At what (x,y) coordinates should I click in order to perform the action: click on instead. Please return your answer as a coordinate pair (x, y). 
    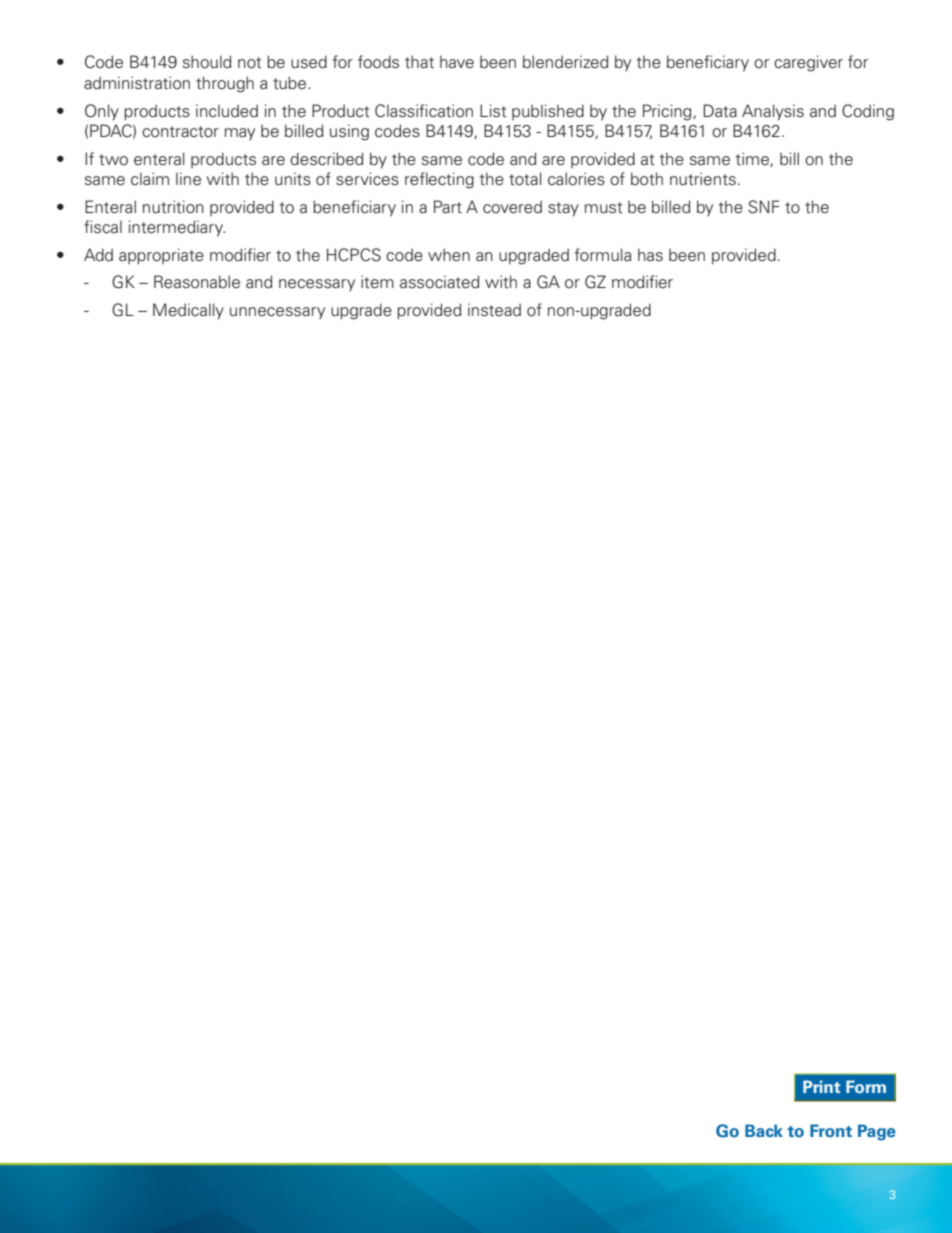
    Looking at the image, I should click on (494, 310).
